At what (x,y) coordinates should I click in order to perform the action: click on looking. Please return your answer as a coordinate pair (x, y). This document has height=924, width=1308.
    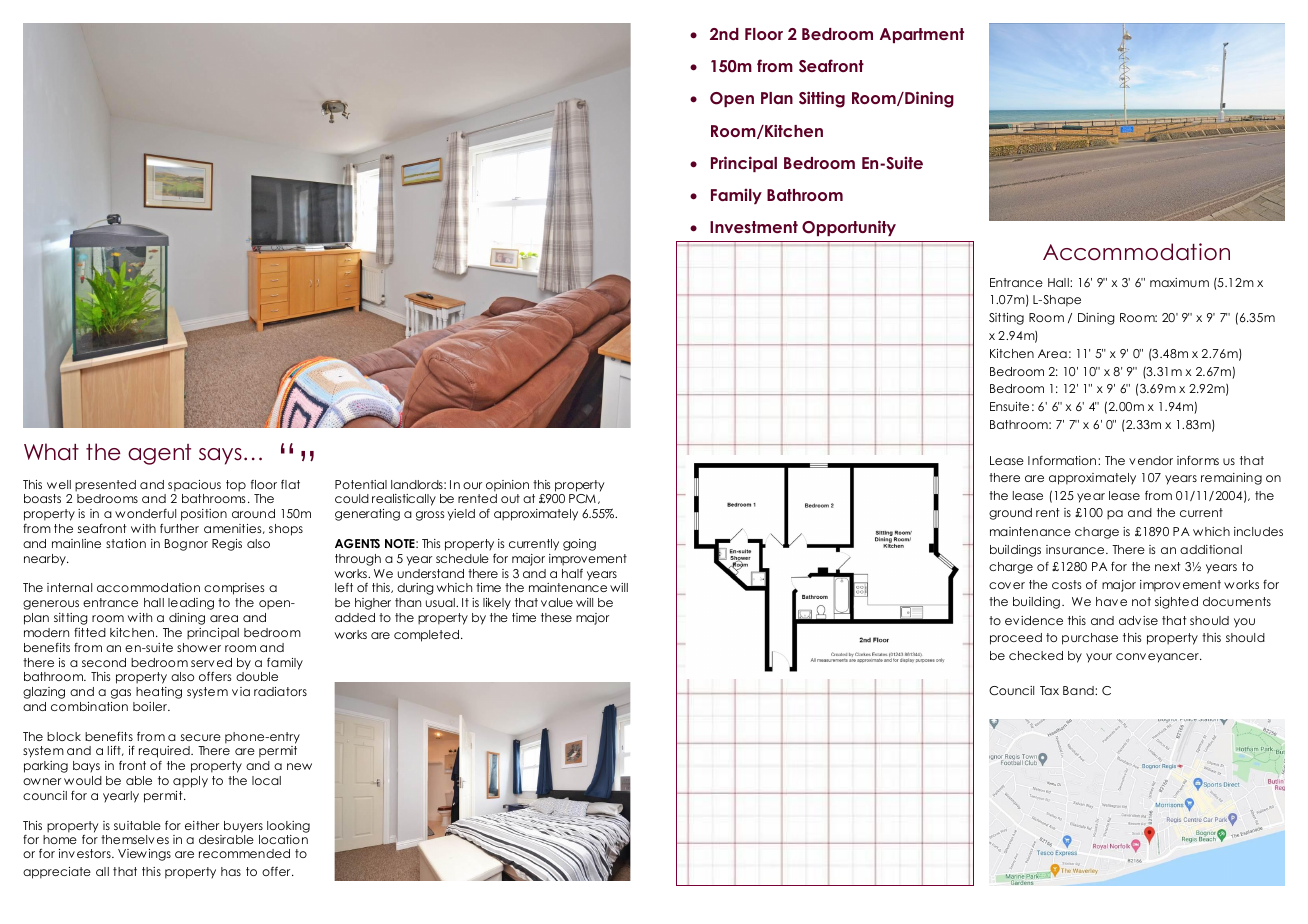
    Looking at the image, I should click on (288, 827).
